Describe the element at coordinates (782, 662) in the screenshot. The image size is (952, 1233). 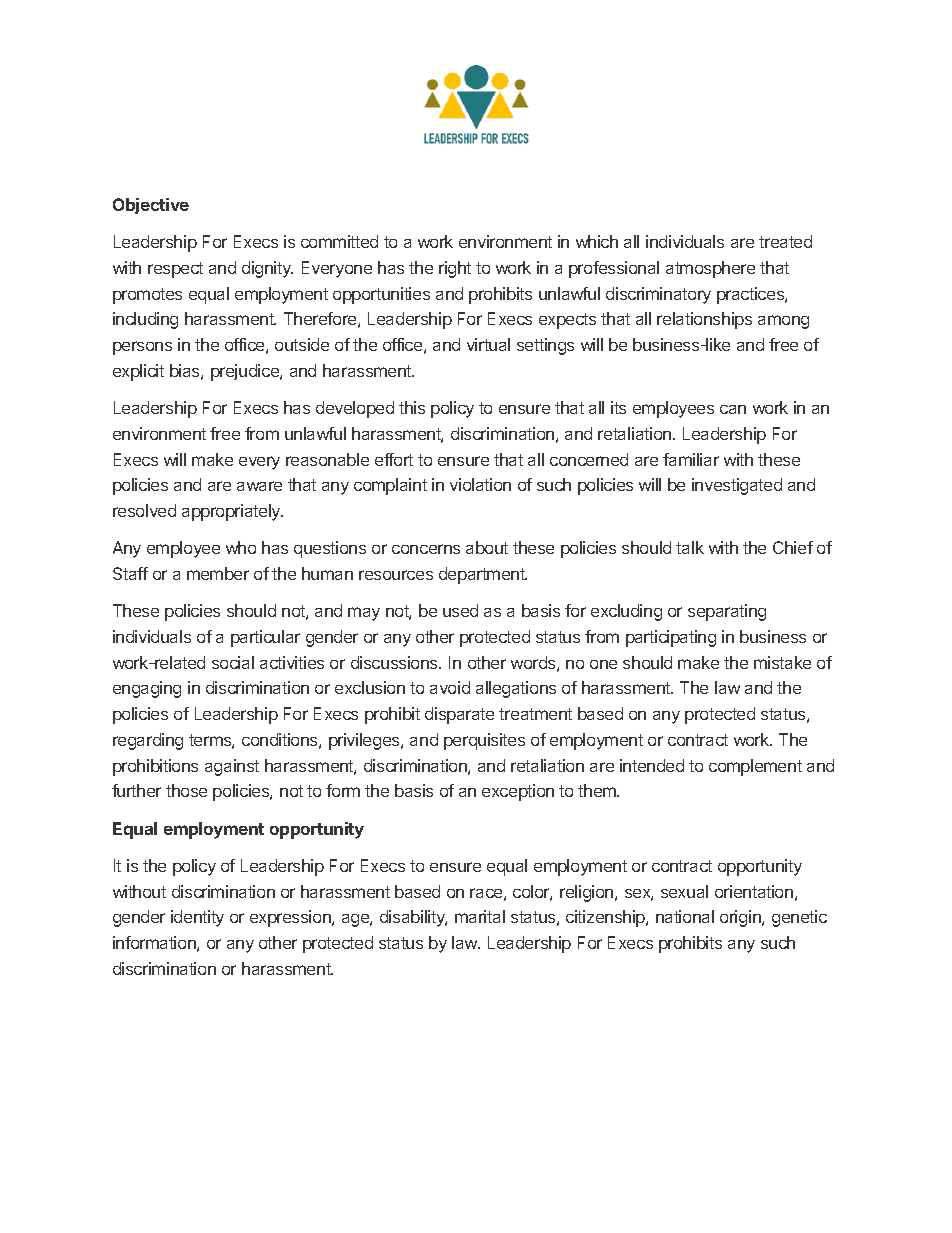
I see `mistake` at that location.
